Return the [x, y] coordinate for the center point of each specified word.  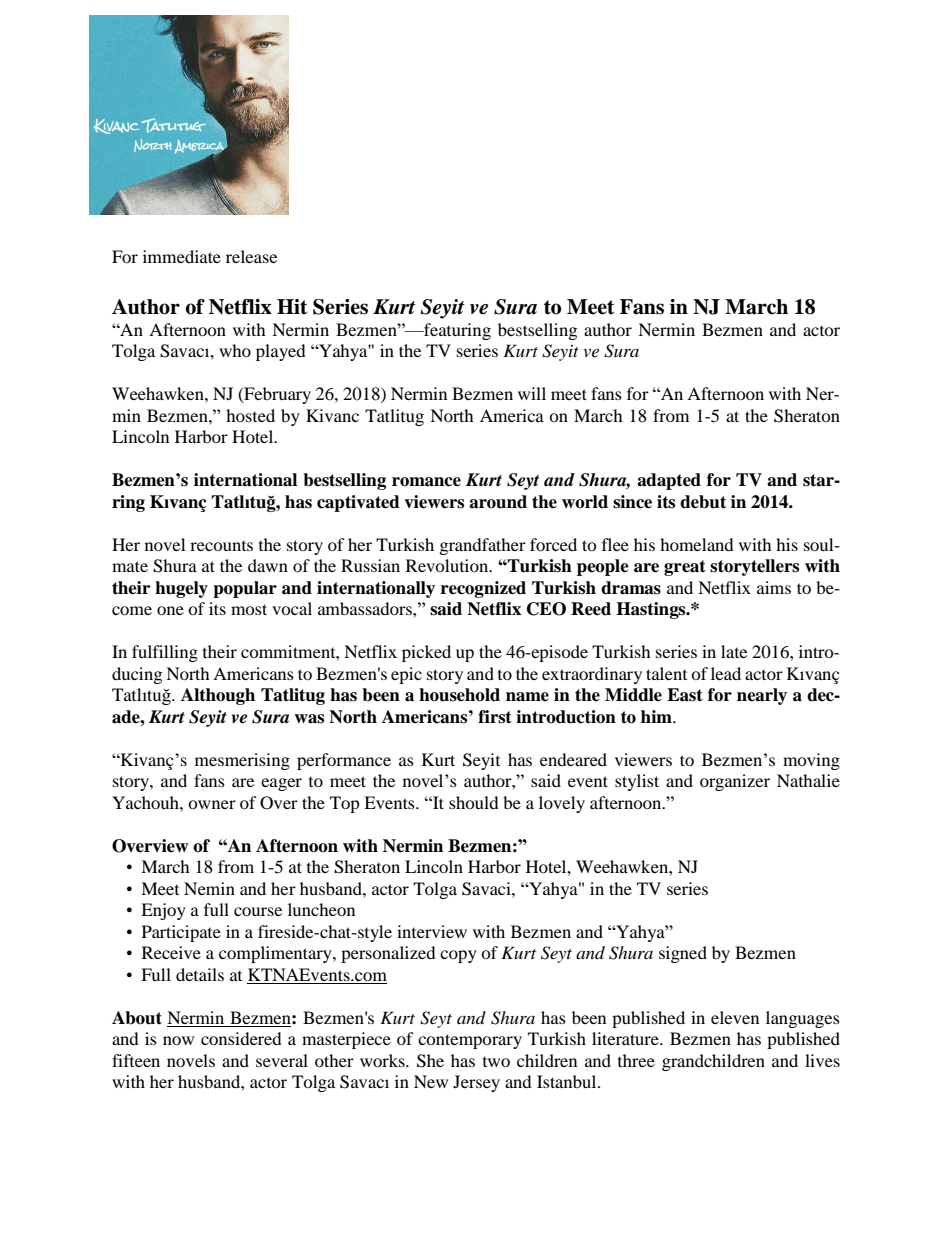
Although [218, 696]
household [459, 695]
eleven [735, 1017]
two [496, 1062]
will [532, 393]
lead [726, 673]
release [251, 256]
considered [241, 1038]
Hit [292, 307]
